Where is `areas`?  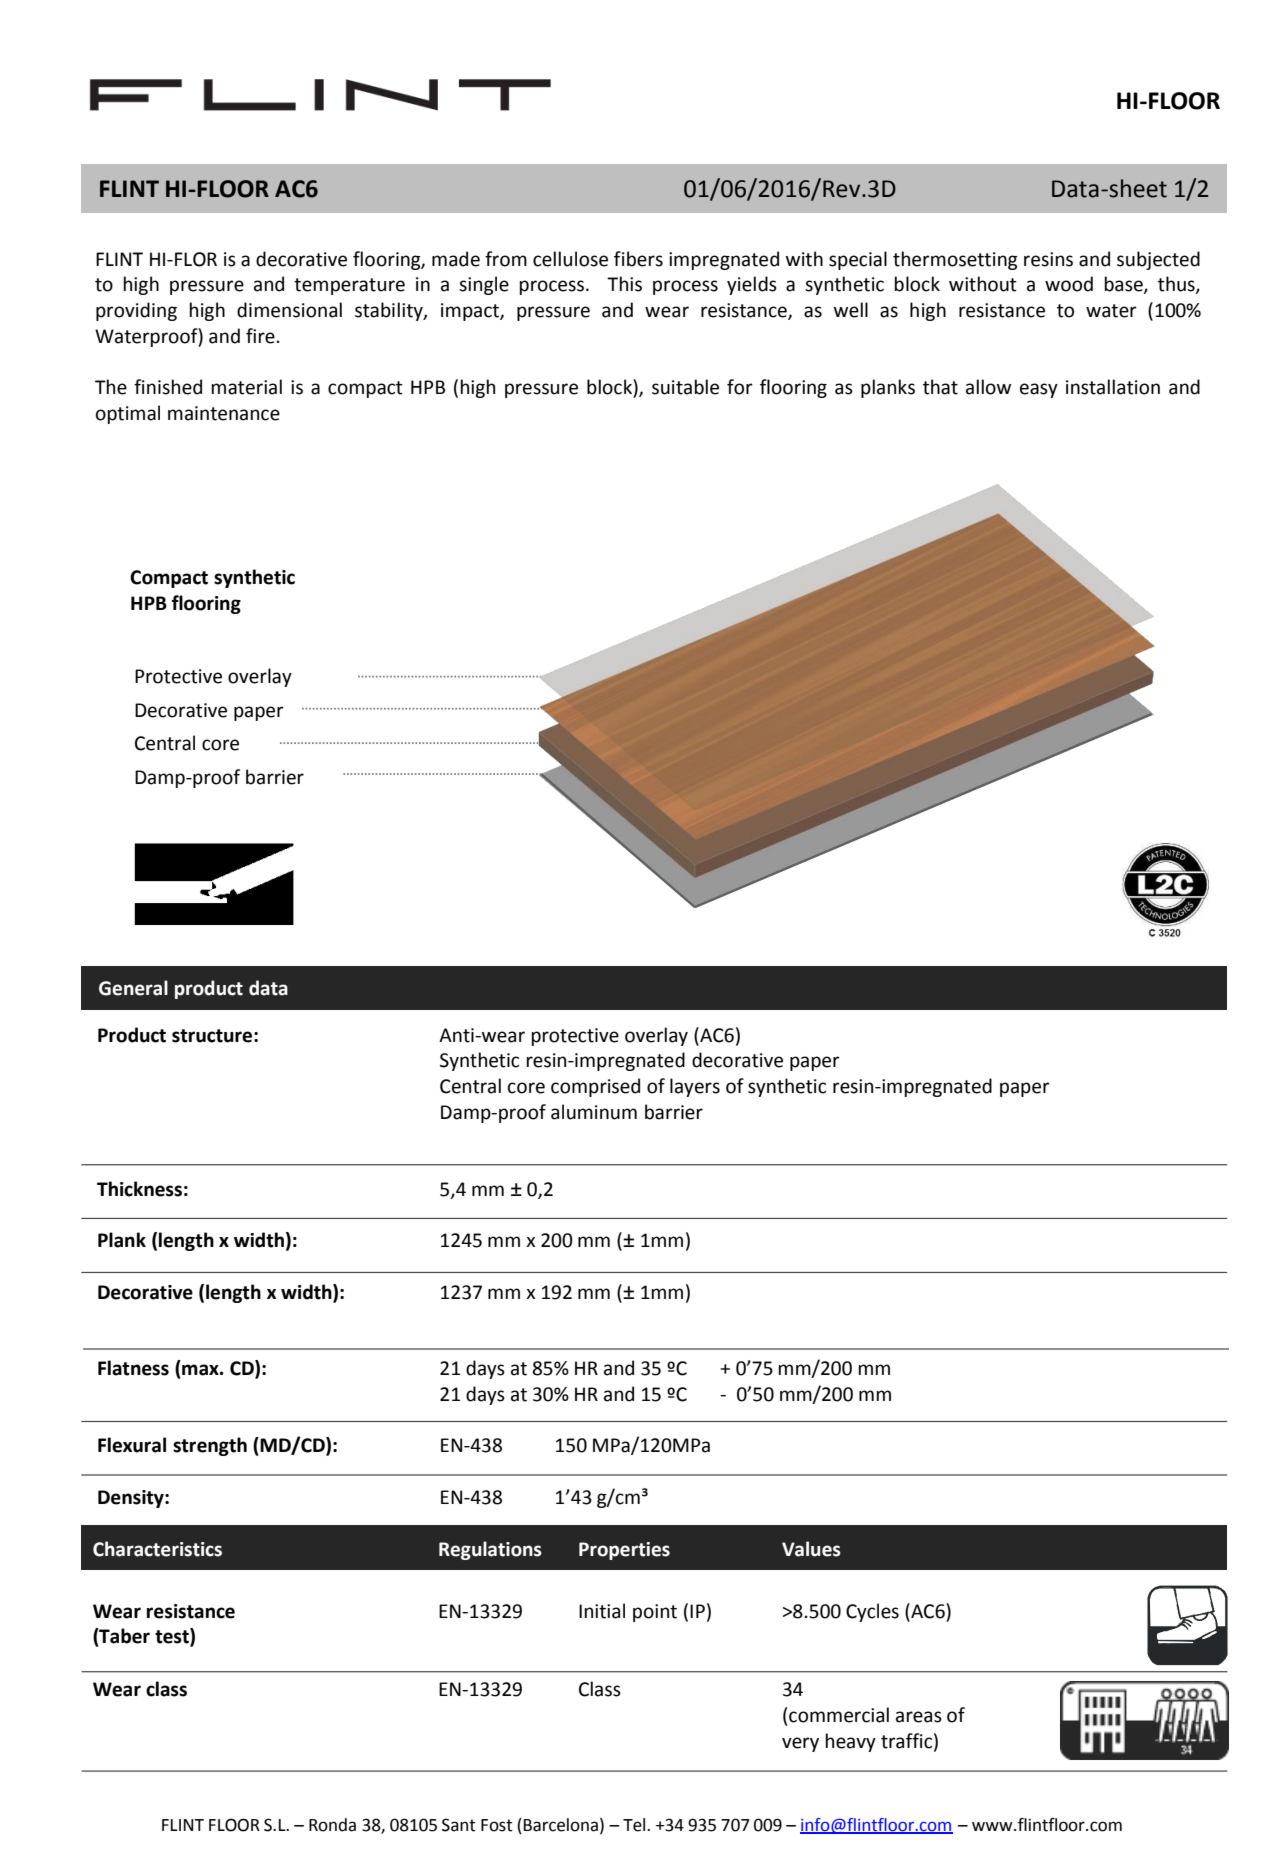
areas is located at coordinates (919, 1717).
